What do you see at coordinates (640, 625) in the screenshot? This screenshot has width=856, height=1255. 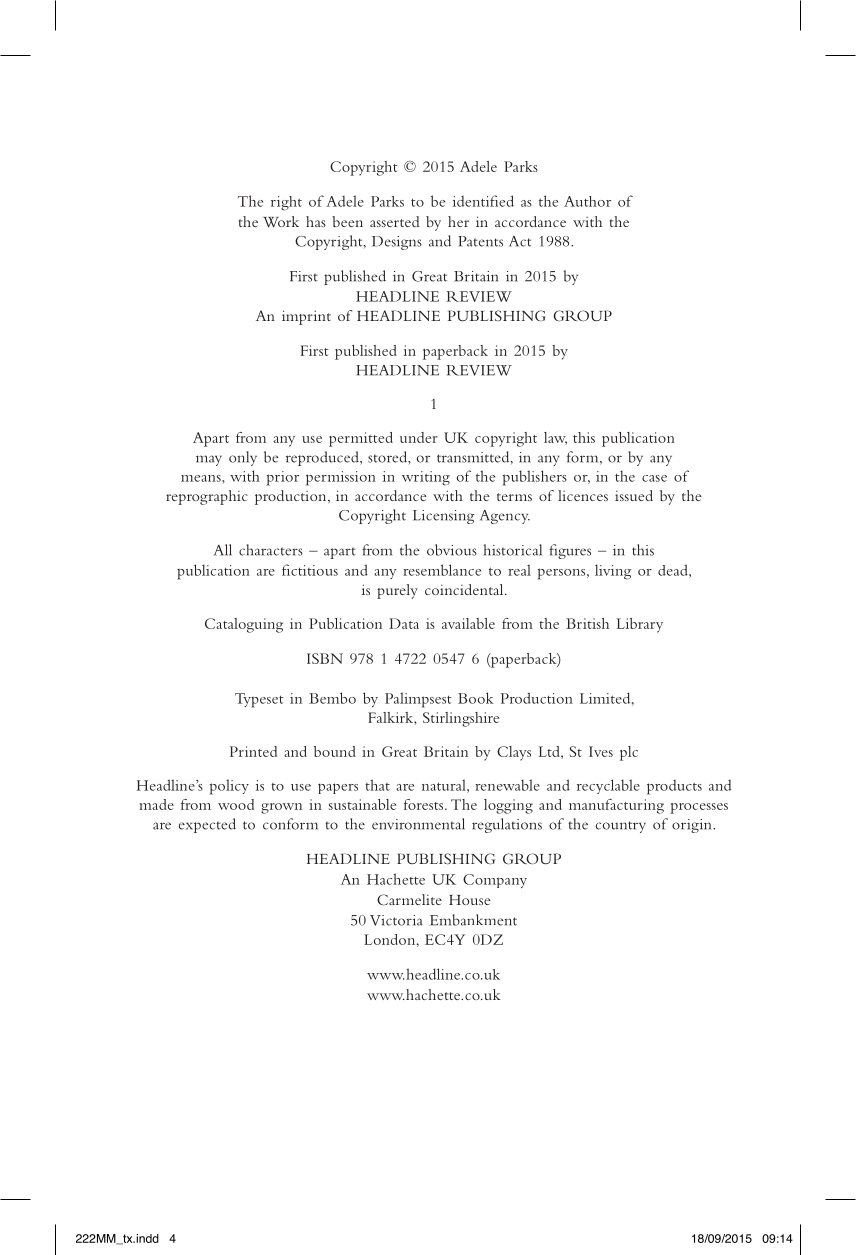 I see `Library` at bounding box center [640, 625].
